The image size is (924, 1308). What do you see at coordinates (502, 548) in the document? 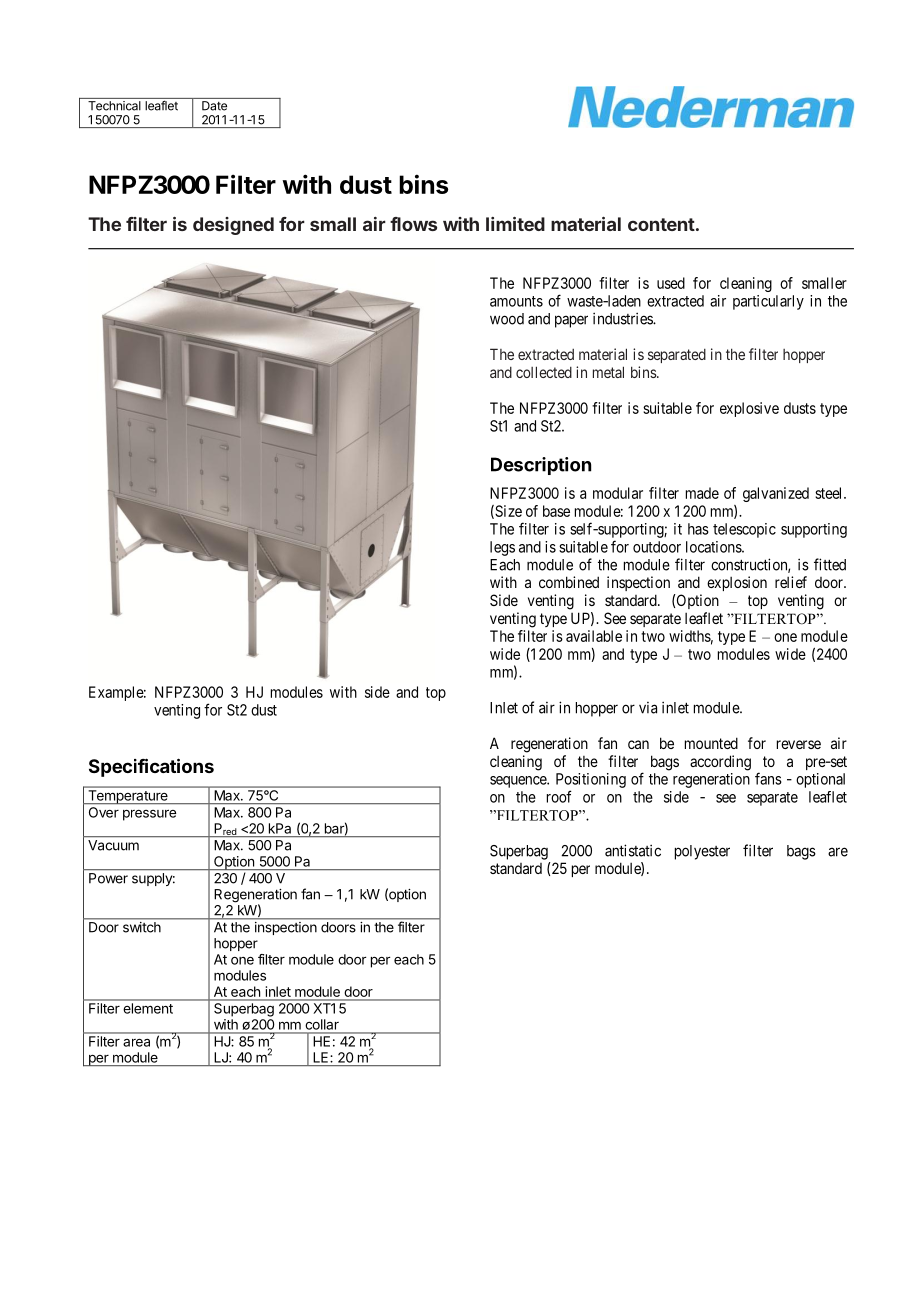
I see `legs` at bounding box center [502, 548].
